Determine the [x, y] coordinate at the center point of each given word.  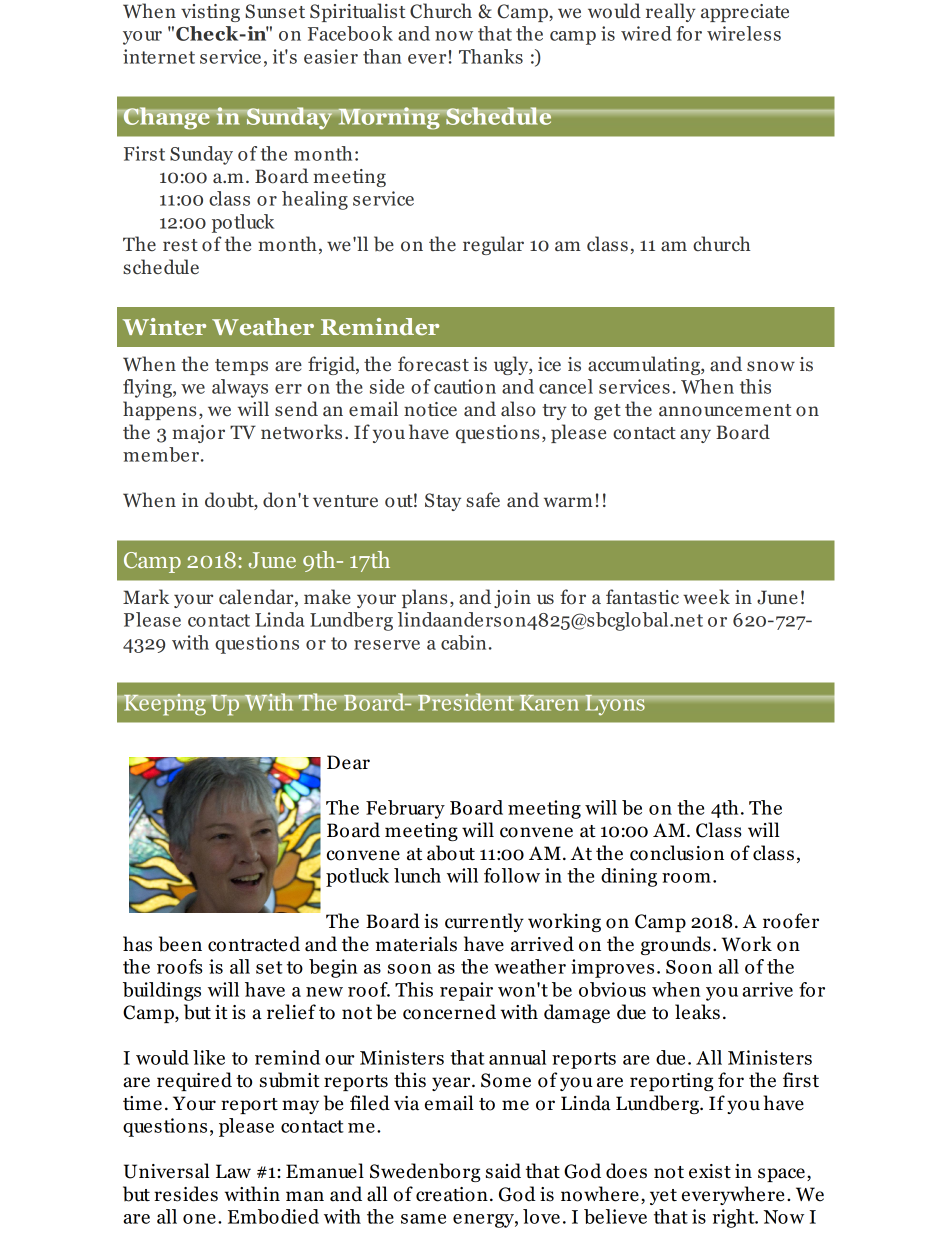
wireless [744, 33]
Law [233, 1171]
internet [159, 56]
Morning [389, 118]
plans [424, 598]
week [706, 597]
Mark [146, 596]
